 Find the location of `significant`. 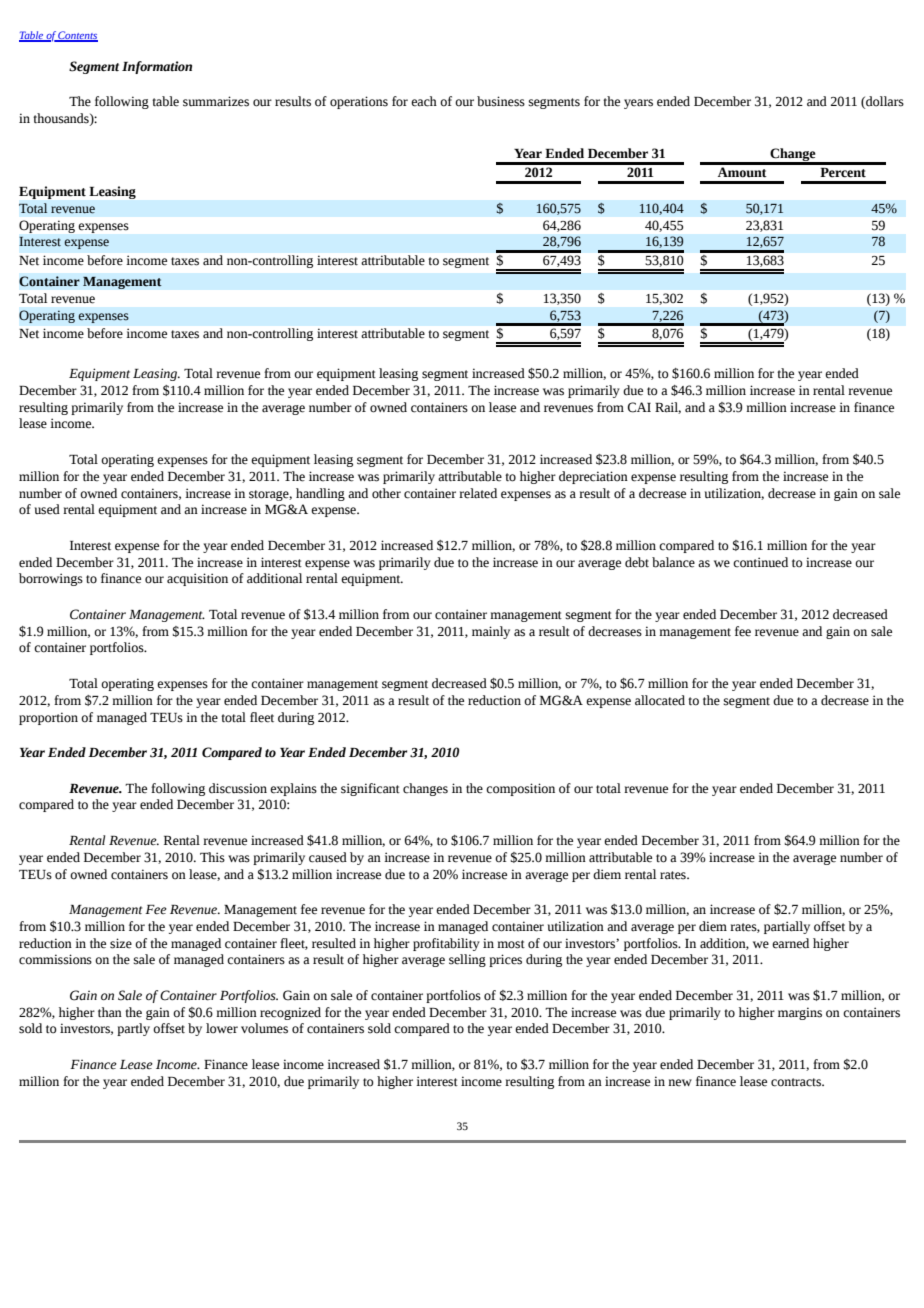

significant is located at coordinates (370, 789).
